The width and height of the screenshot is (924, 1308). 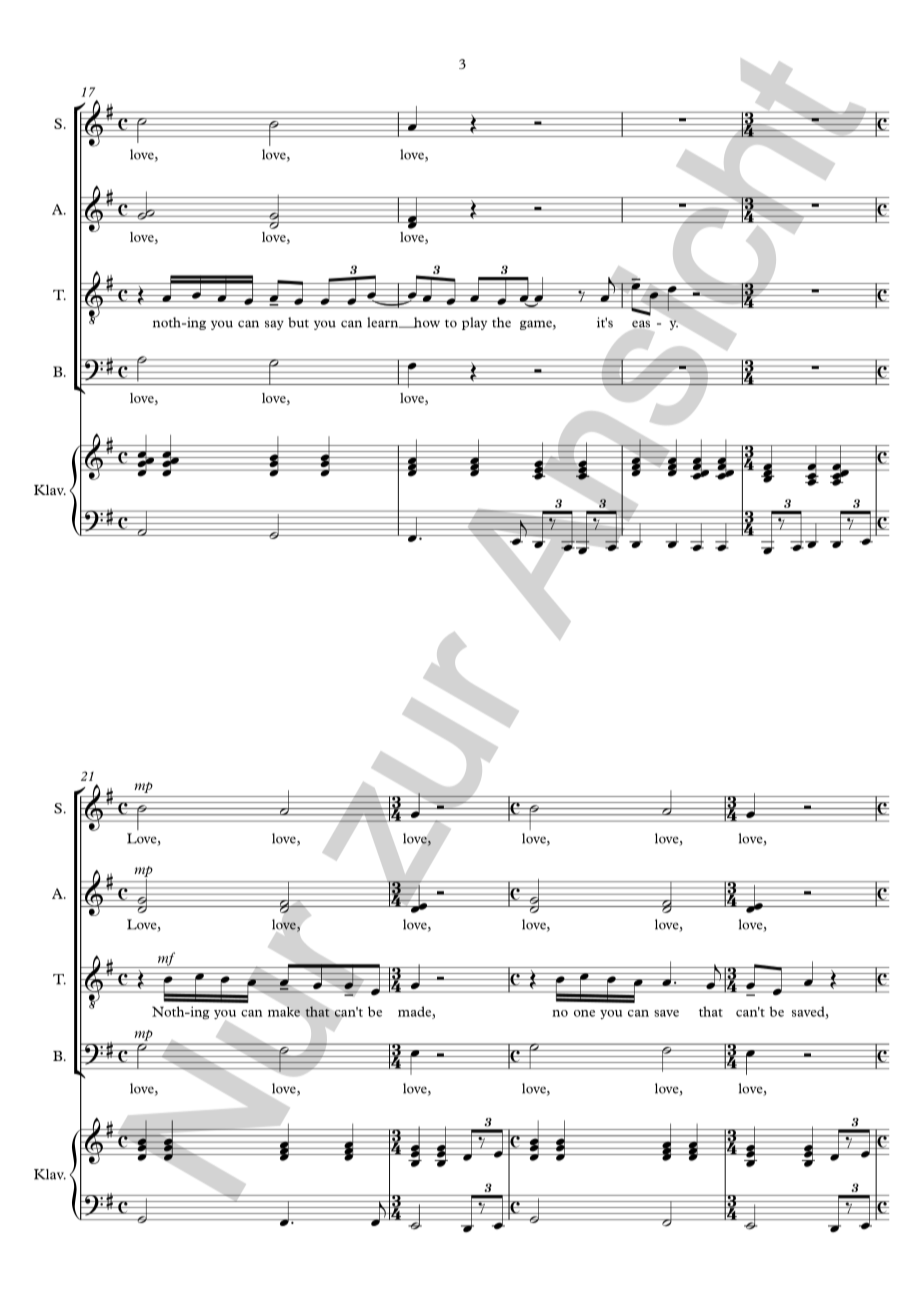 I want to click on the, so click(x=501, y=322).
